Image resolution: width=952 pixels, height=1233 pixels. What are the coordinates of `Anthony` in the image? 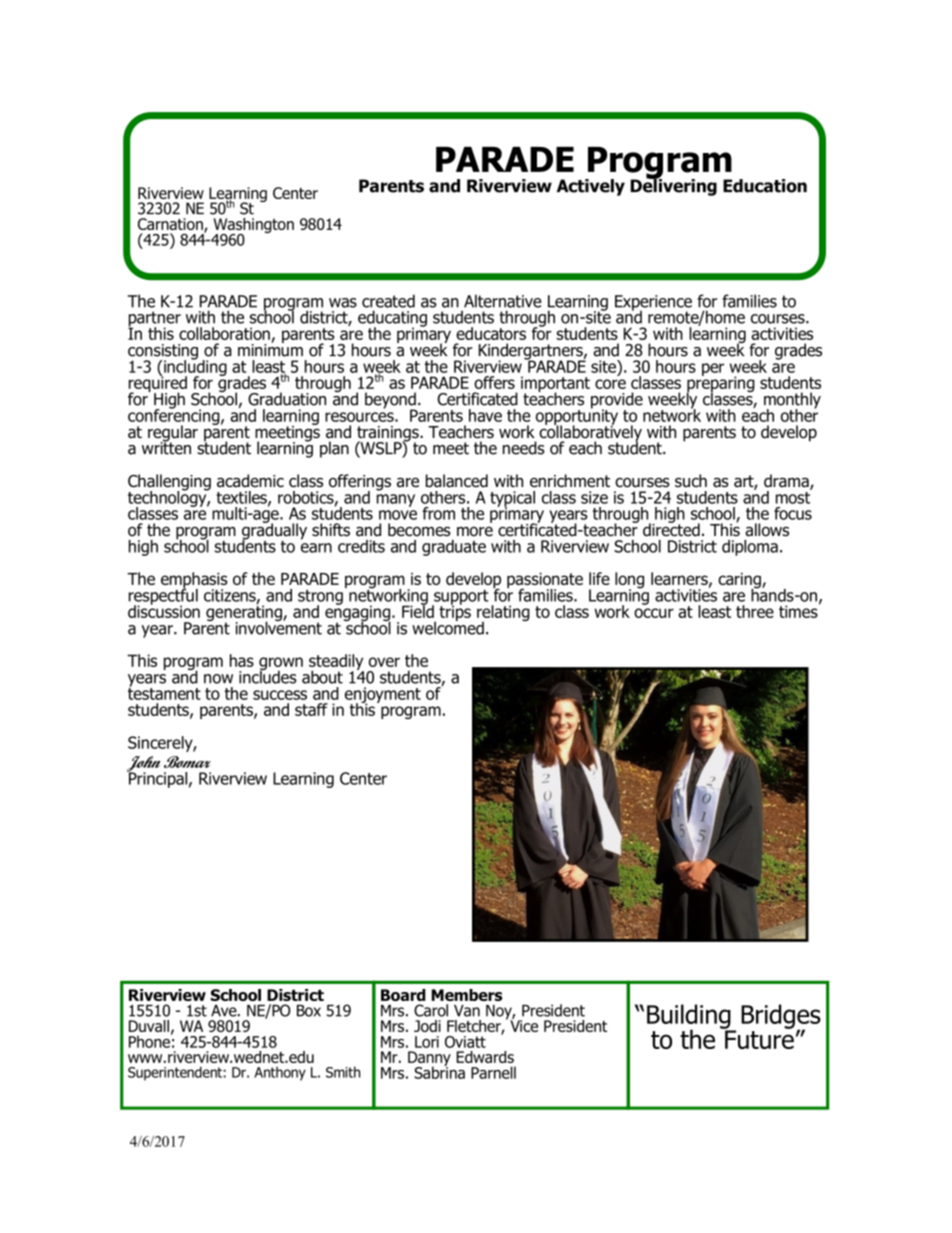 It's located at (280, 1073).
